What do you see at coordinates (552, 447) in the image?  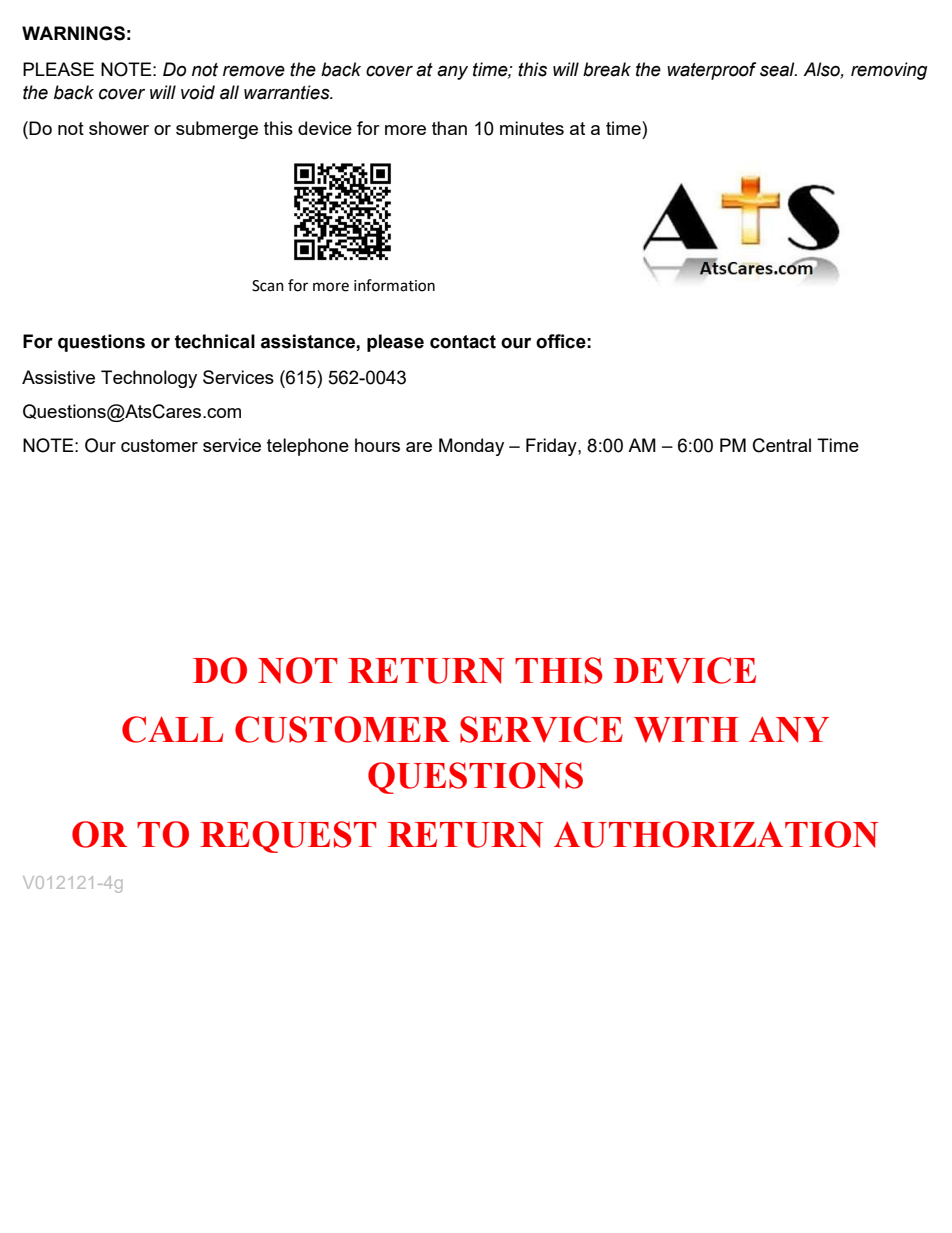 I see `Friday` at bounding box center [552, 447].
